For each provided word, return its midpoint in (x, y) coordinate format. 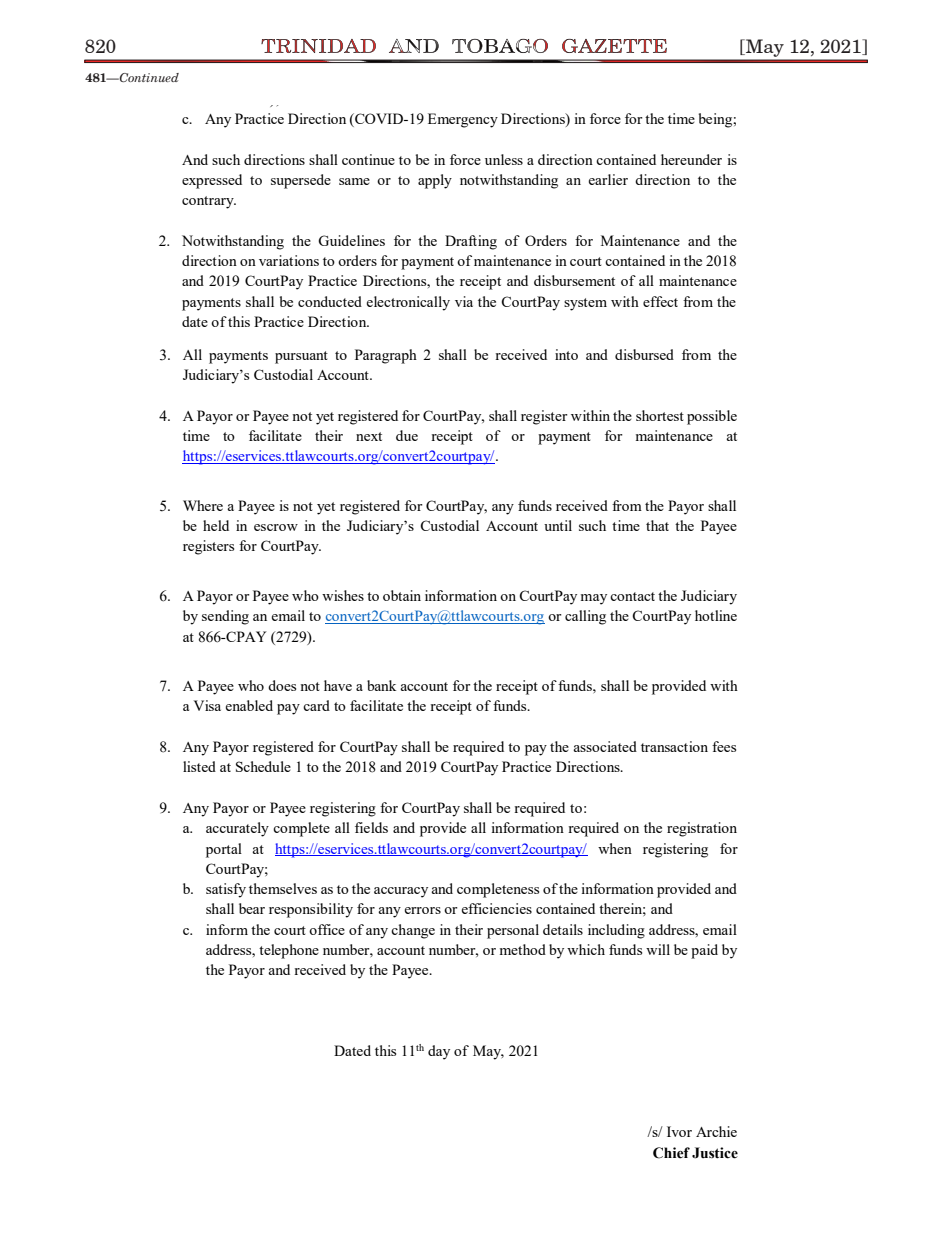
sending (225, 617)
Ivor (679, 1131)
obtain (402, 595)
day (439, 1052)
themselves (283, 888)
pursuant (301, 357)
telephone (289, 951)
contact (632, 596)
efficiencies (496, 908)
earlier (608, 179)
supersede (301, 181)
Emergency (463, 120)
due (407, 435)
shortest (660, 415)
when (615, 848)
